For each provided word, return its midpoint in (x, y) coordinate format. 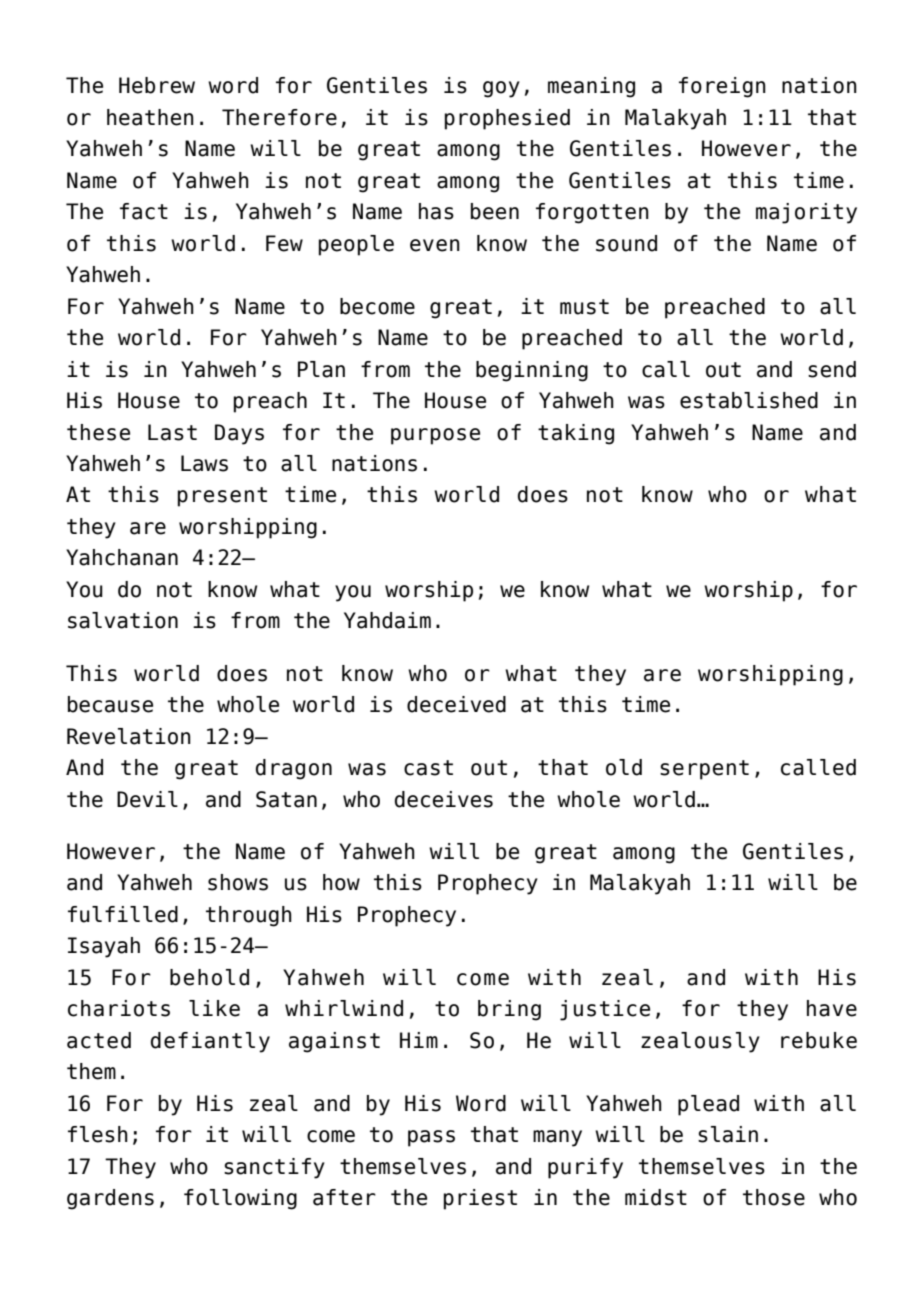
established (749, 400)
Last (172, 432)
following (240, 1199)
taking (576, 434)
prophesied (507, 119)
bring (509, 1010)
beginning (532, 371)
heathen (150, 117)
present (222, 497)
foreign (722, 87)
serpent (704, 770)
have (832, 1008)
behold (209, 977)
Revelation (129, 736)
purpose (435, 436)
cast (428, 768)
